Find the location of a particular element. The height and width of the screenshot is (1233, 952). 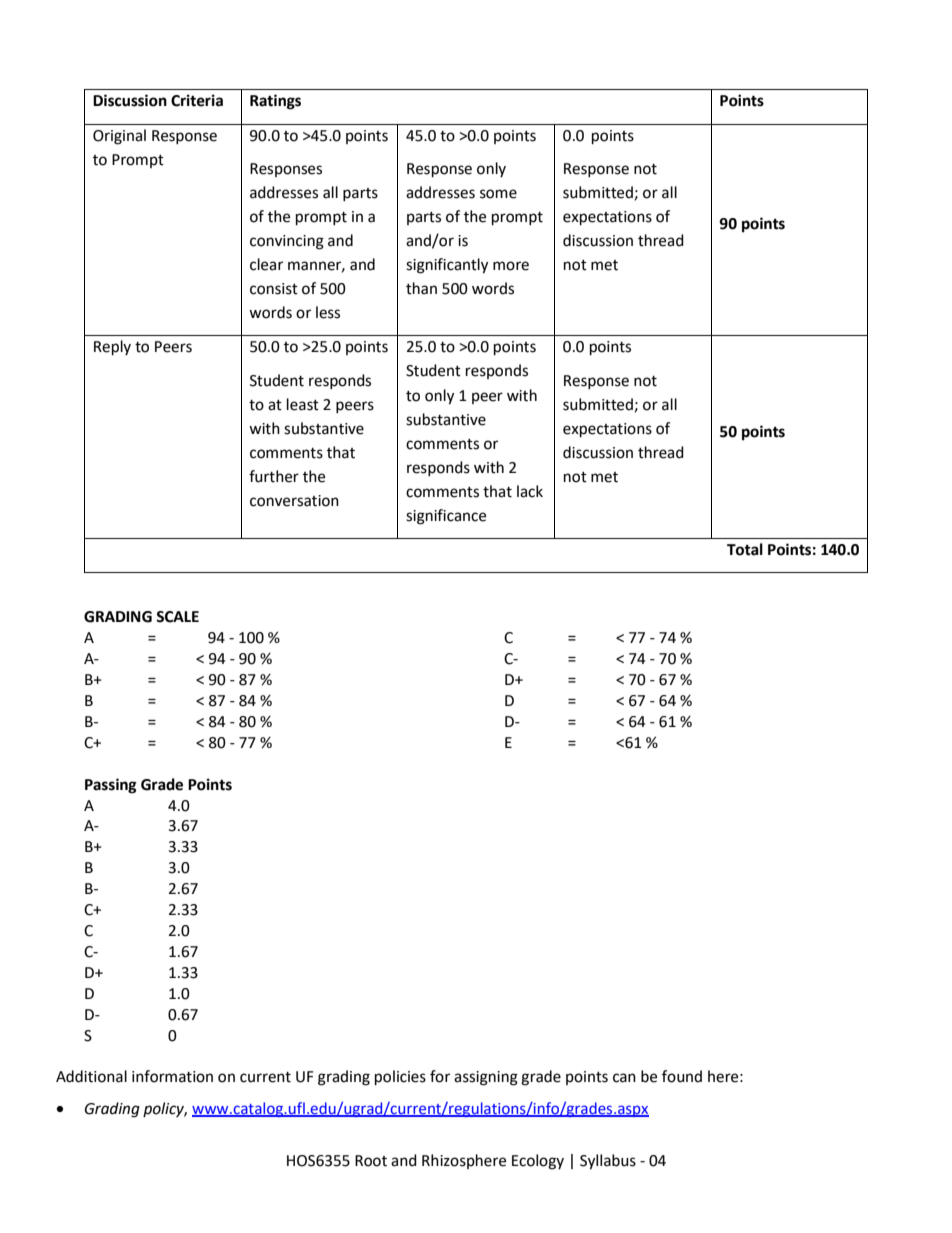

some is located at coordinates (498, 194).
